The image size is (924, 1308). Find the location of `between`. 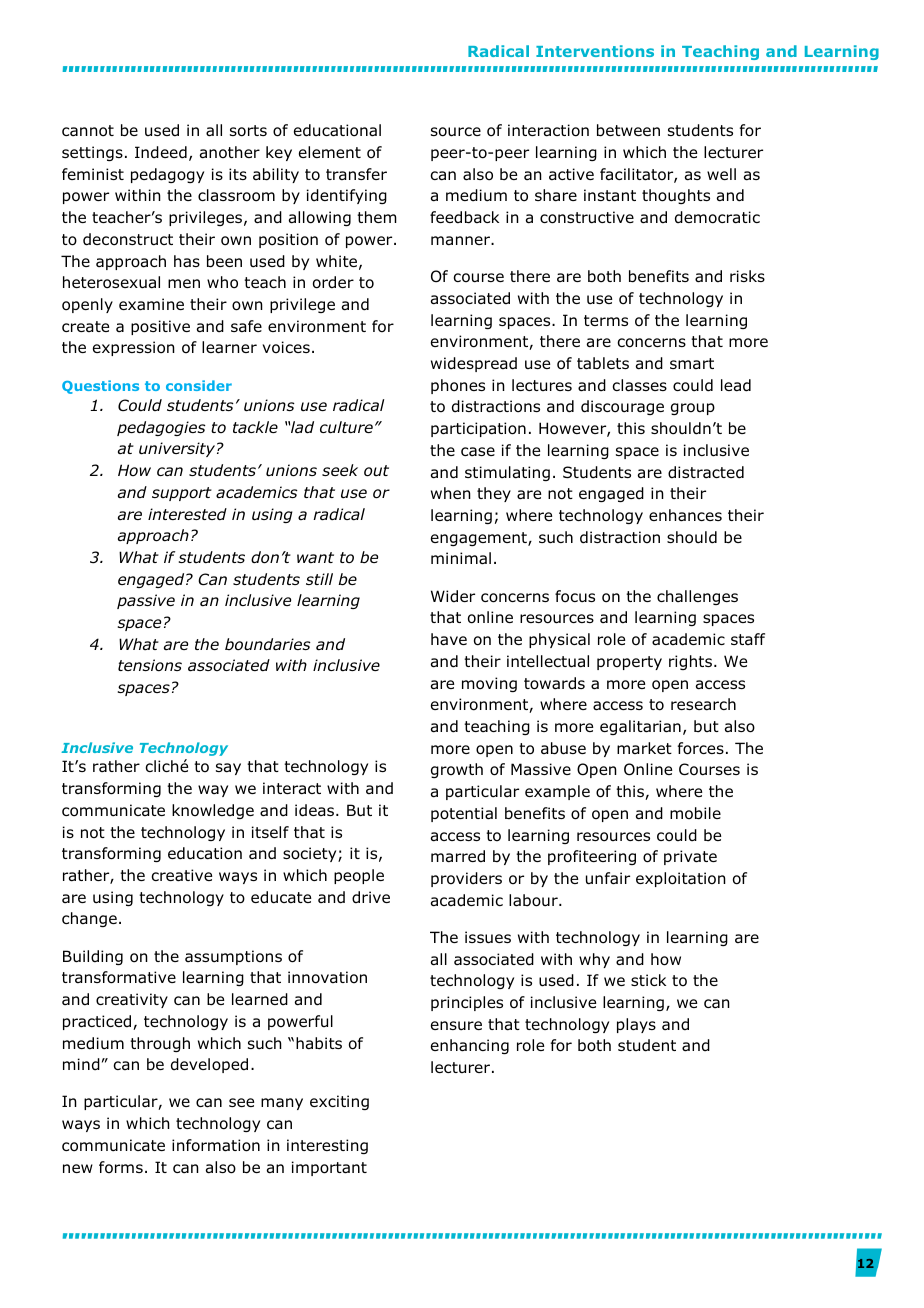

between is located at coordinates (628, 130).
